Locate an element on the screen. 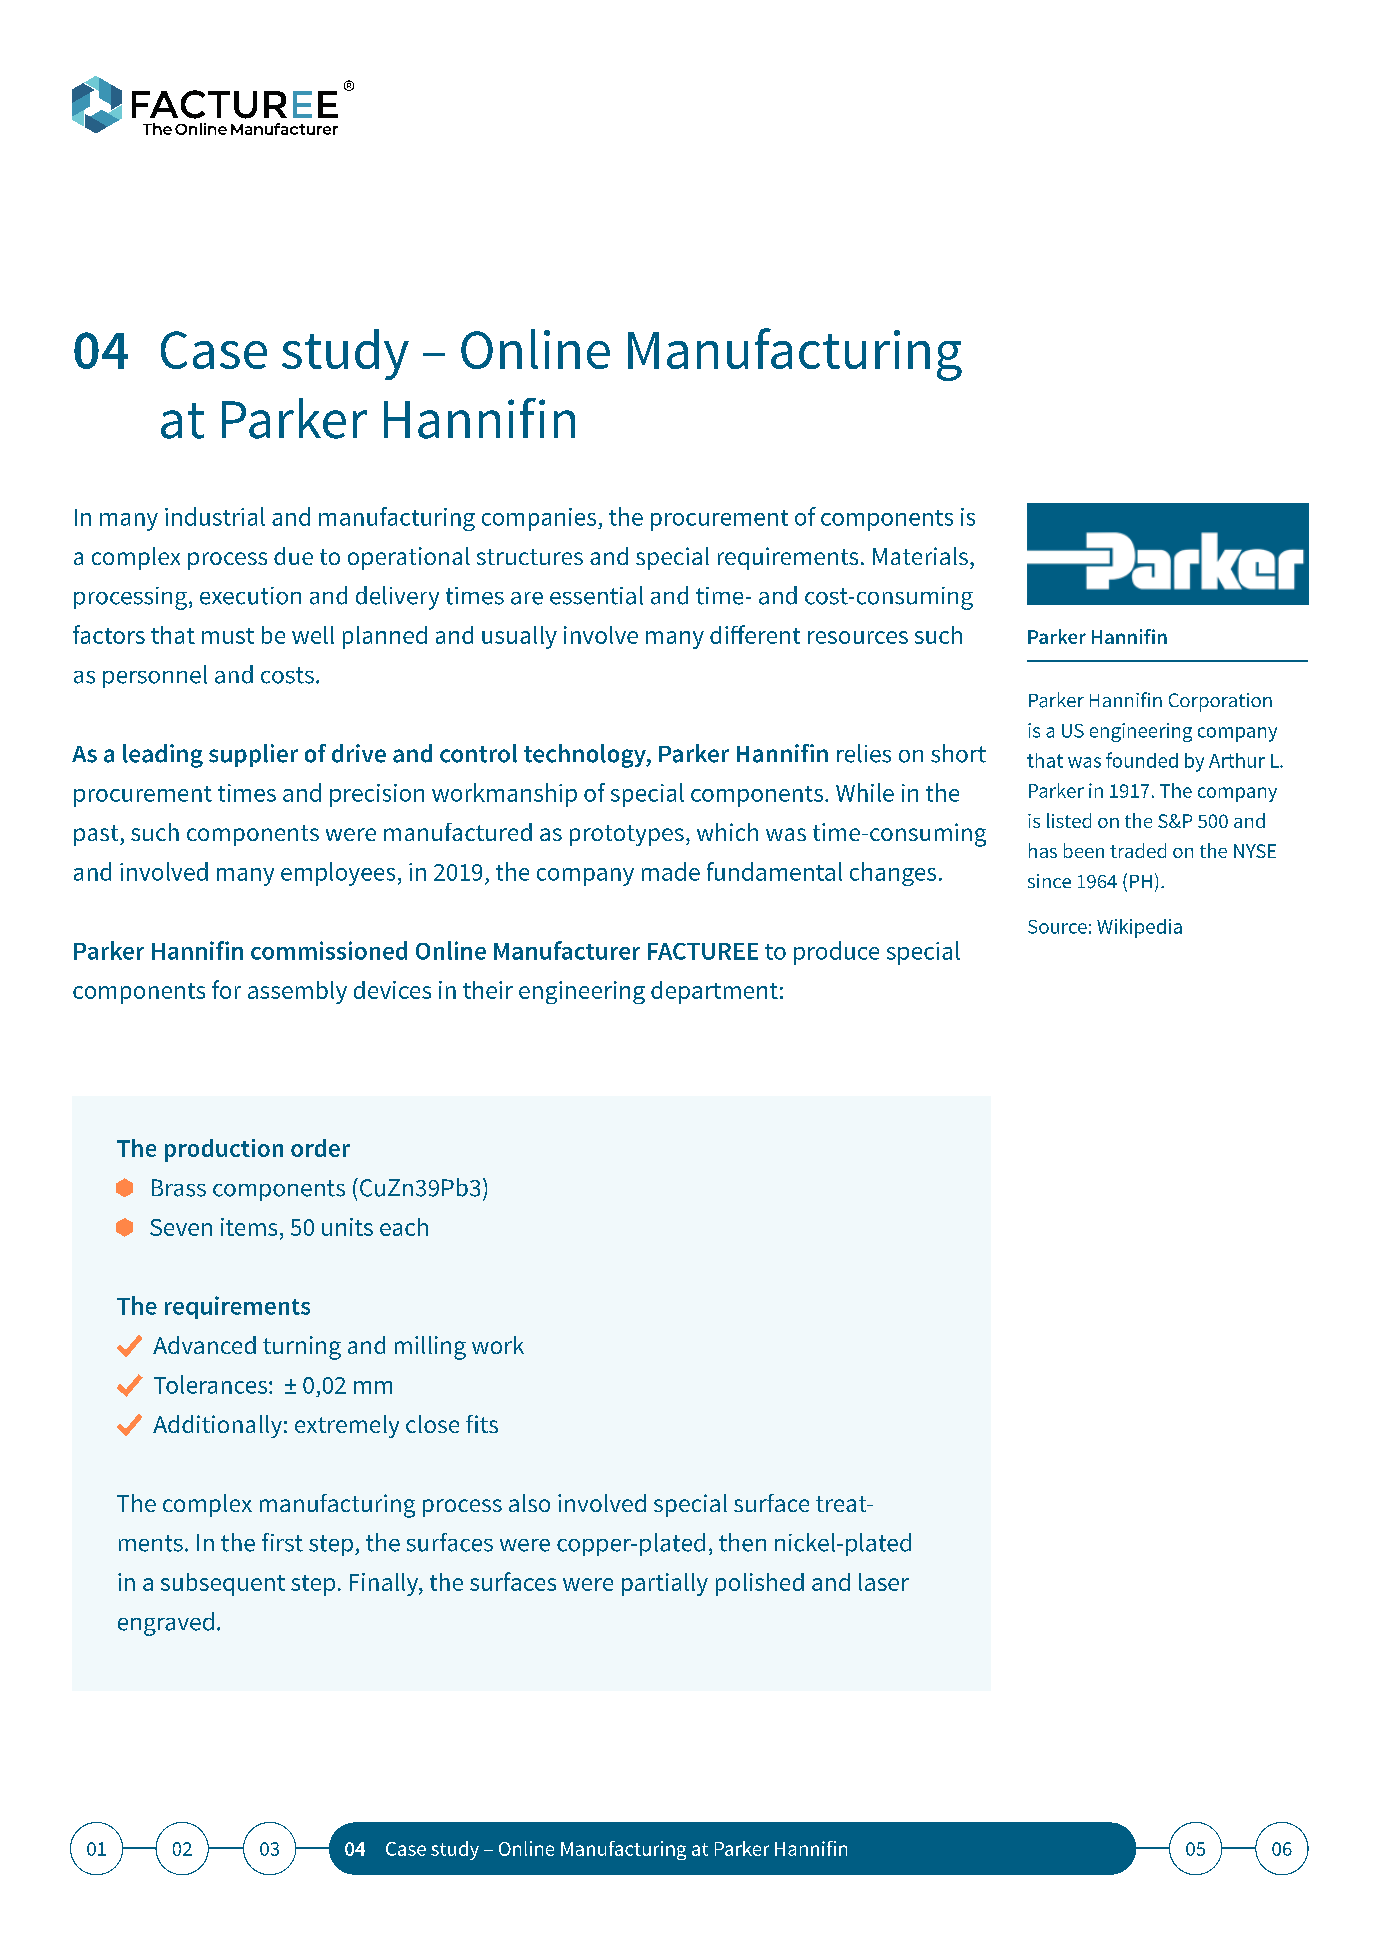 This screenshot has height=1954, width=1381. Advanced is located at coordinates (204, 1345).
